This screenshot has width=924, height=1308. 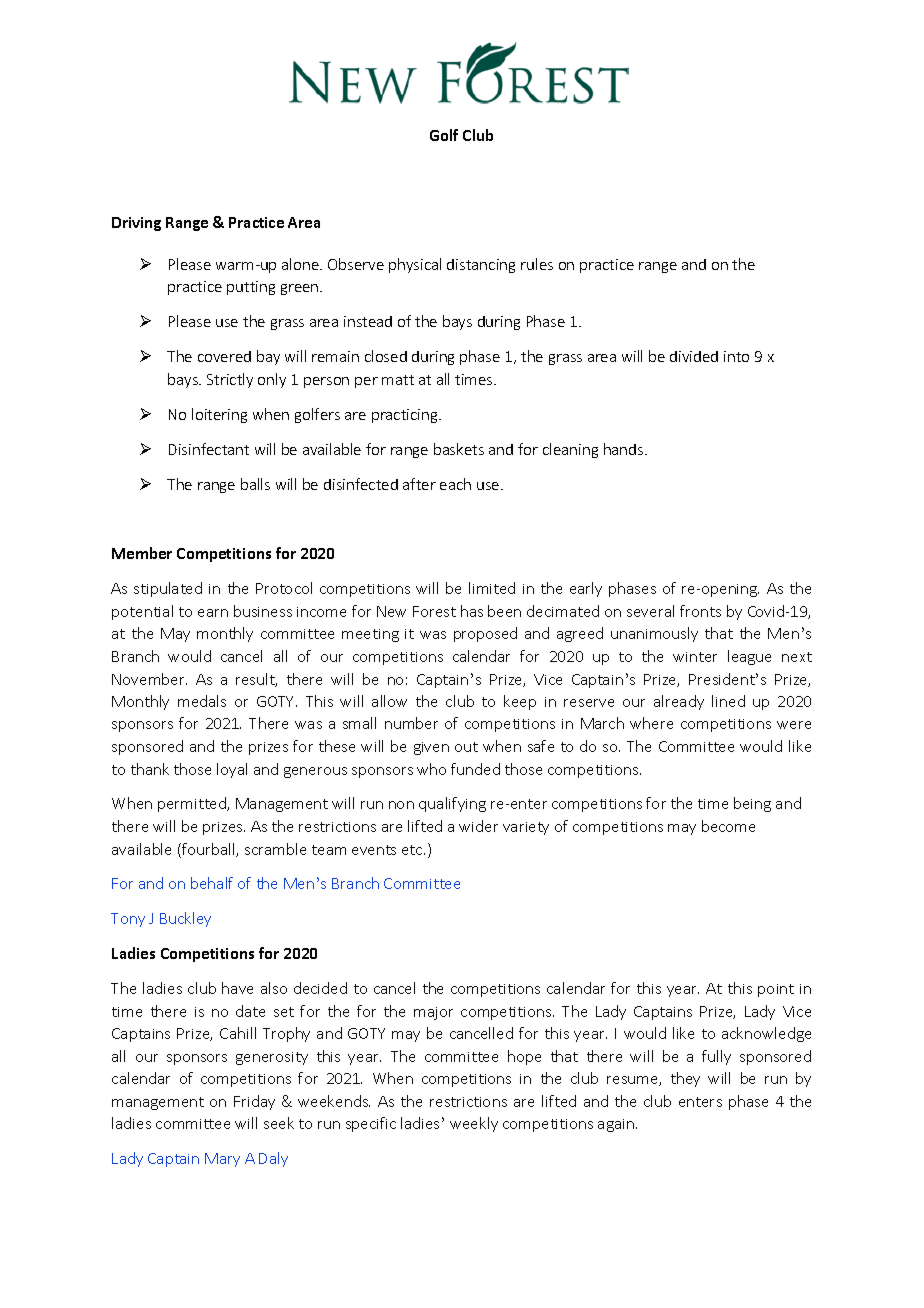 What do you see at coordinates (251, 288) in the screenshot?
I see `putting` at bounding box center [251, 288].
